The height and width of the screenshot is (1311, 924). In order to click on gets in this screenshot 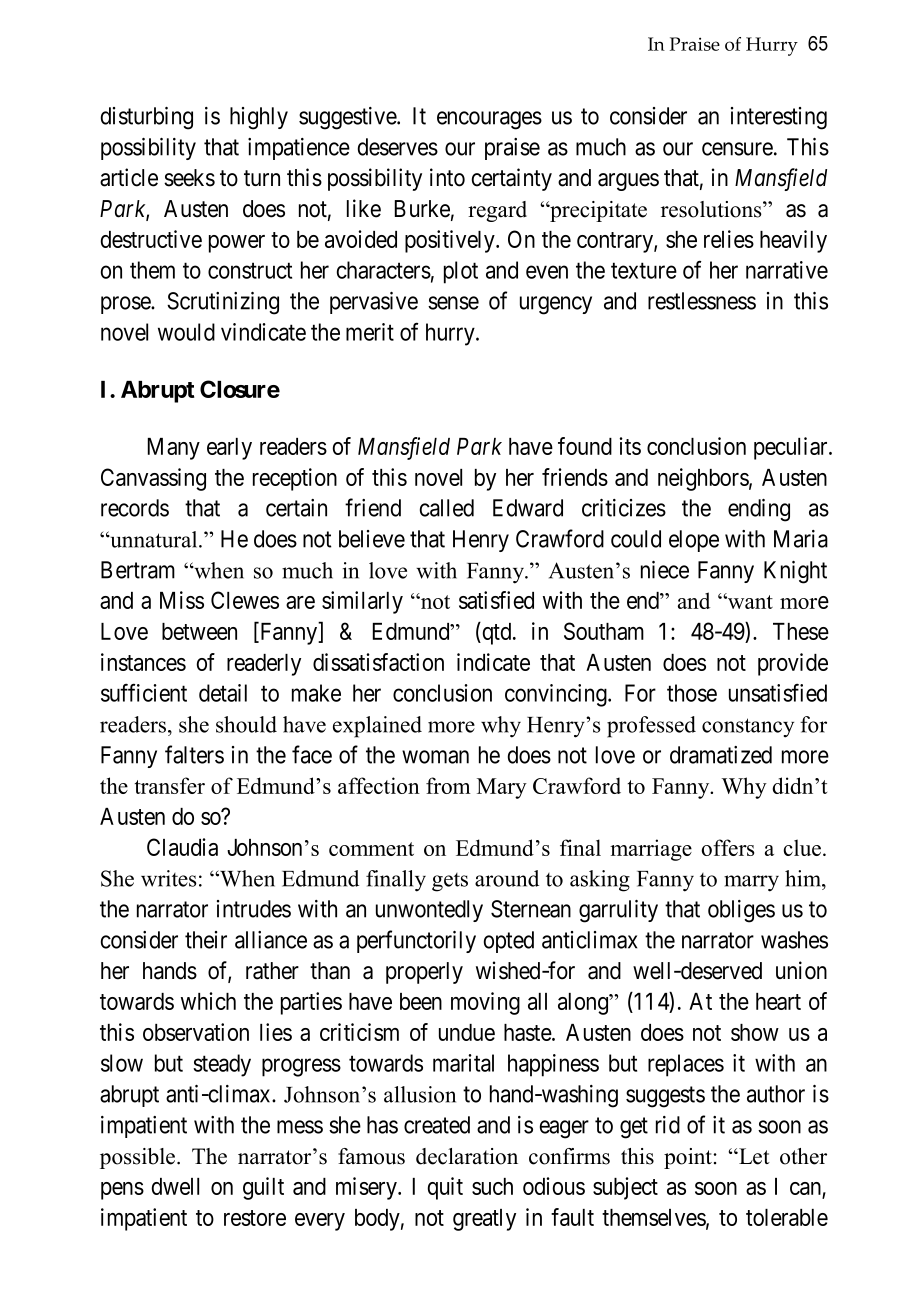, I will do `click(450, 882)`.
